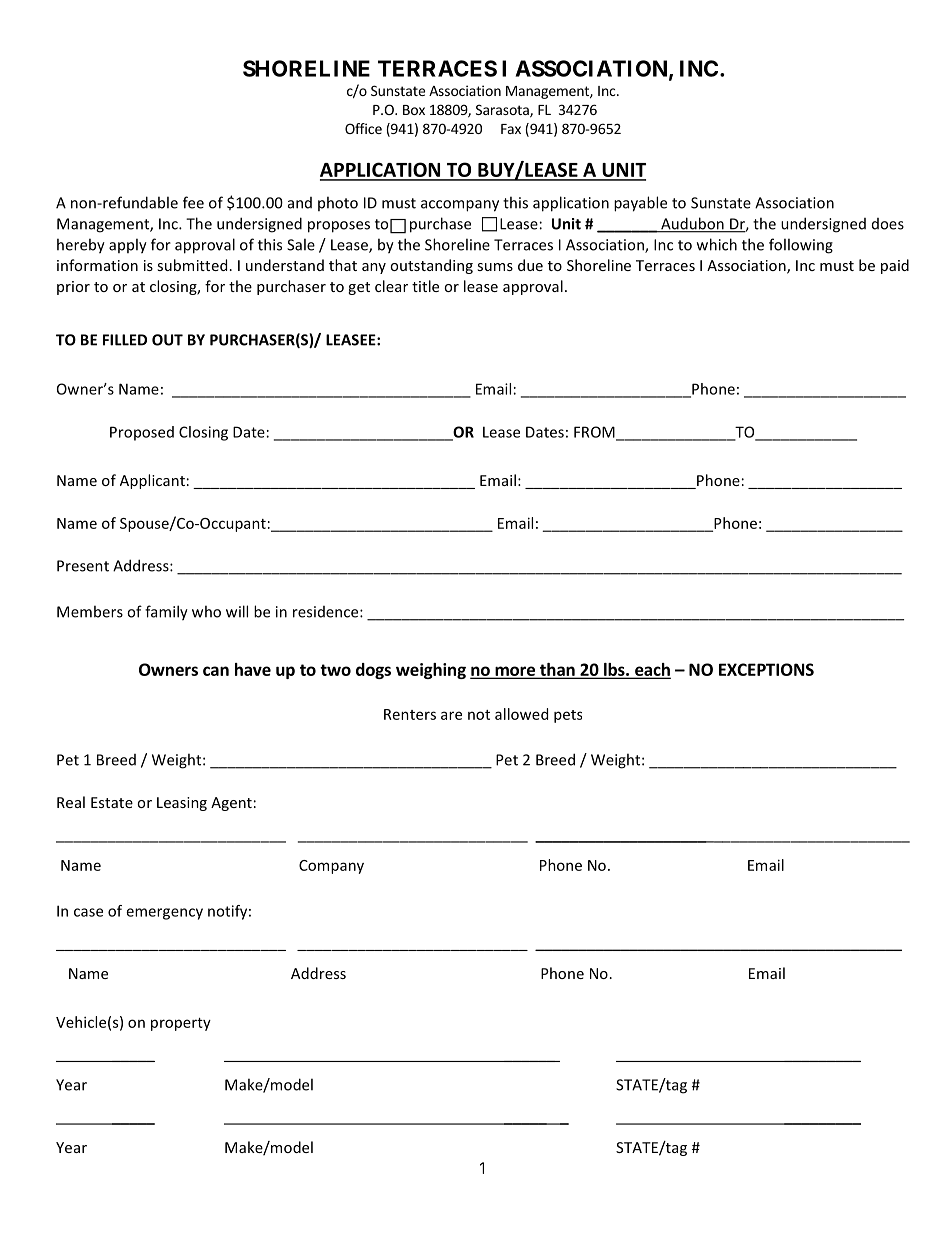 This screenshot has width=952, height=1233. Describe the element at coordinates (327, 612) in the screenshot. I see `residence` at that location.
